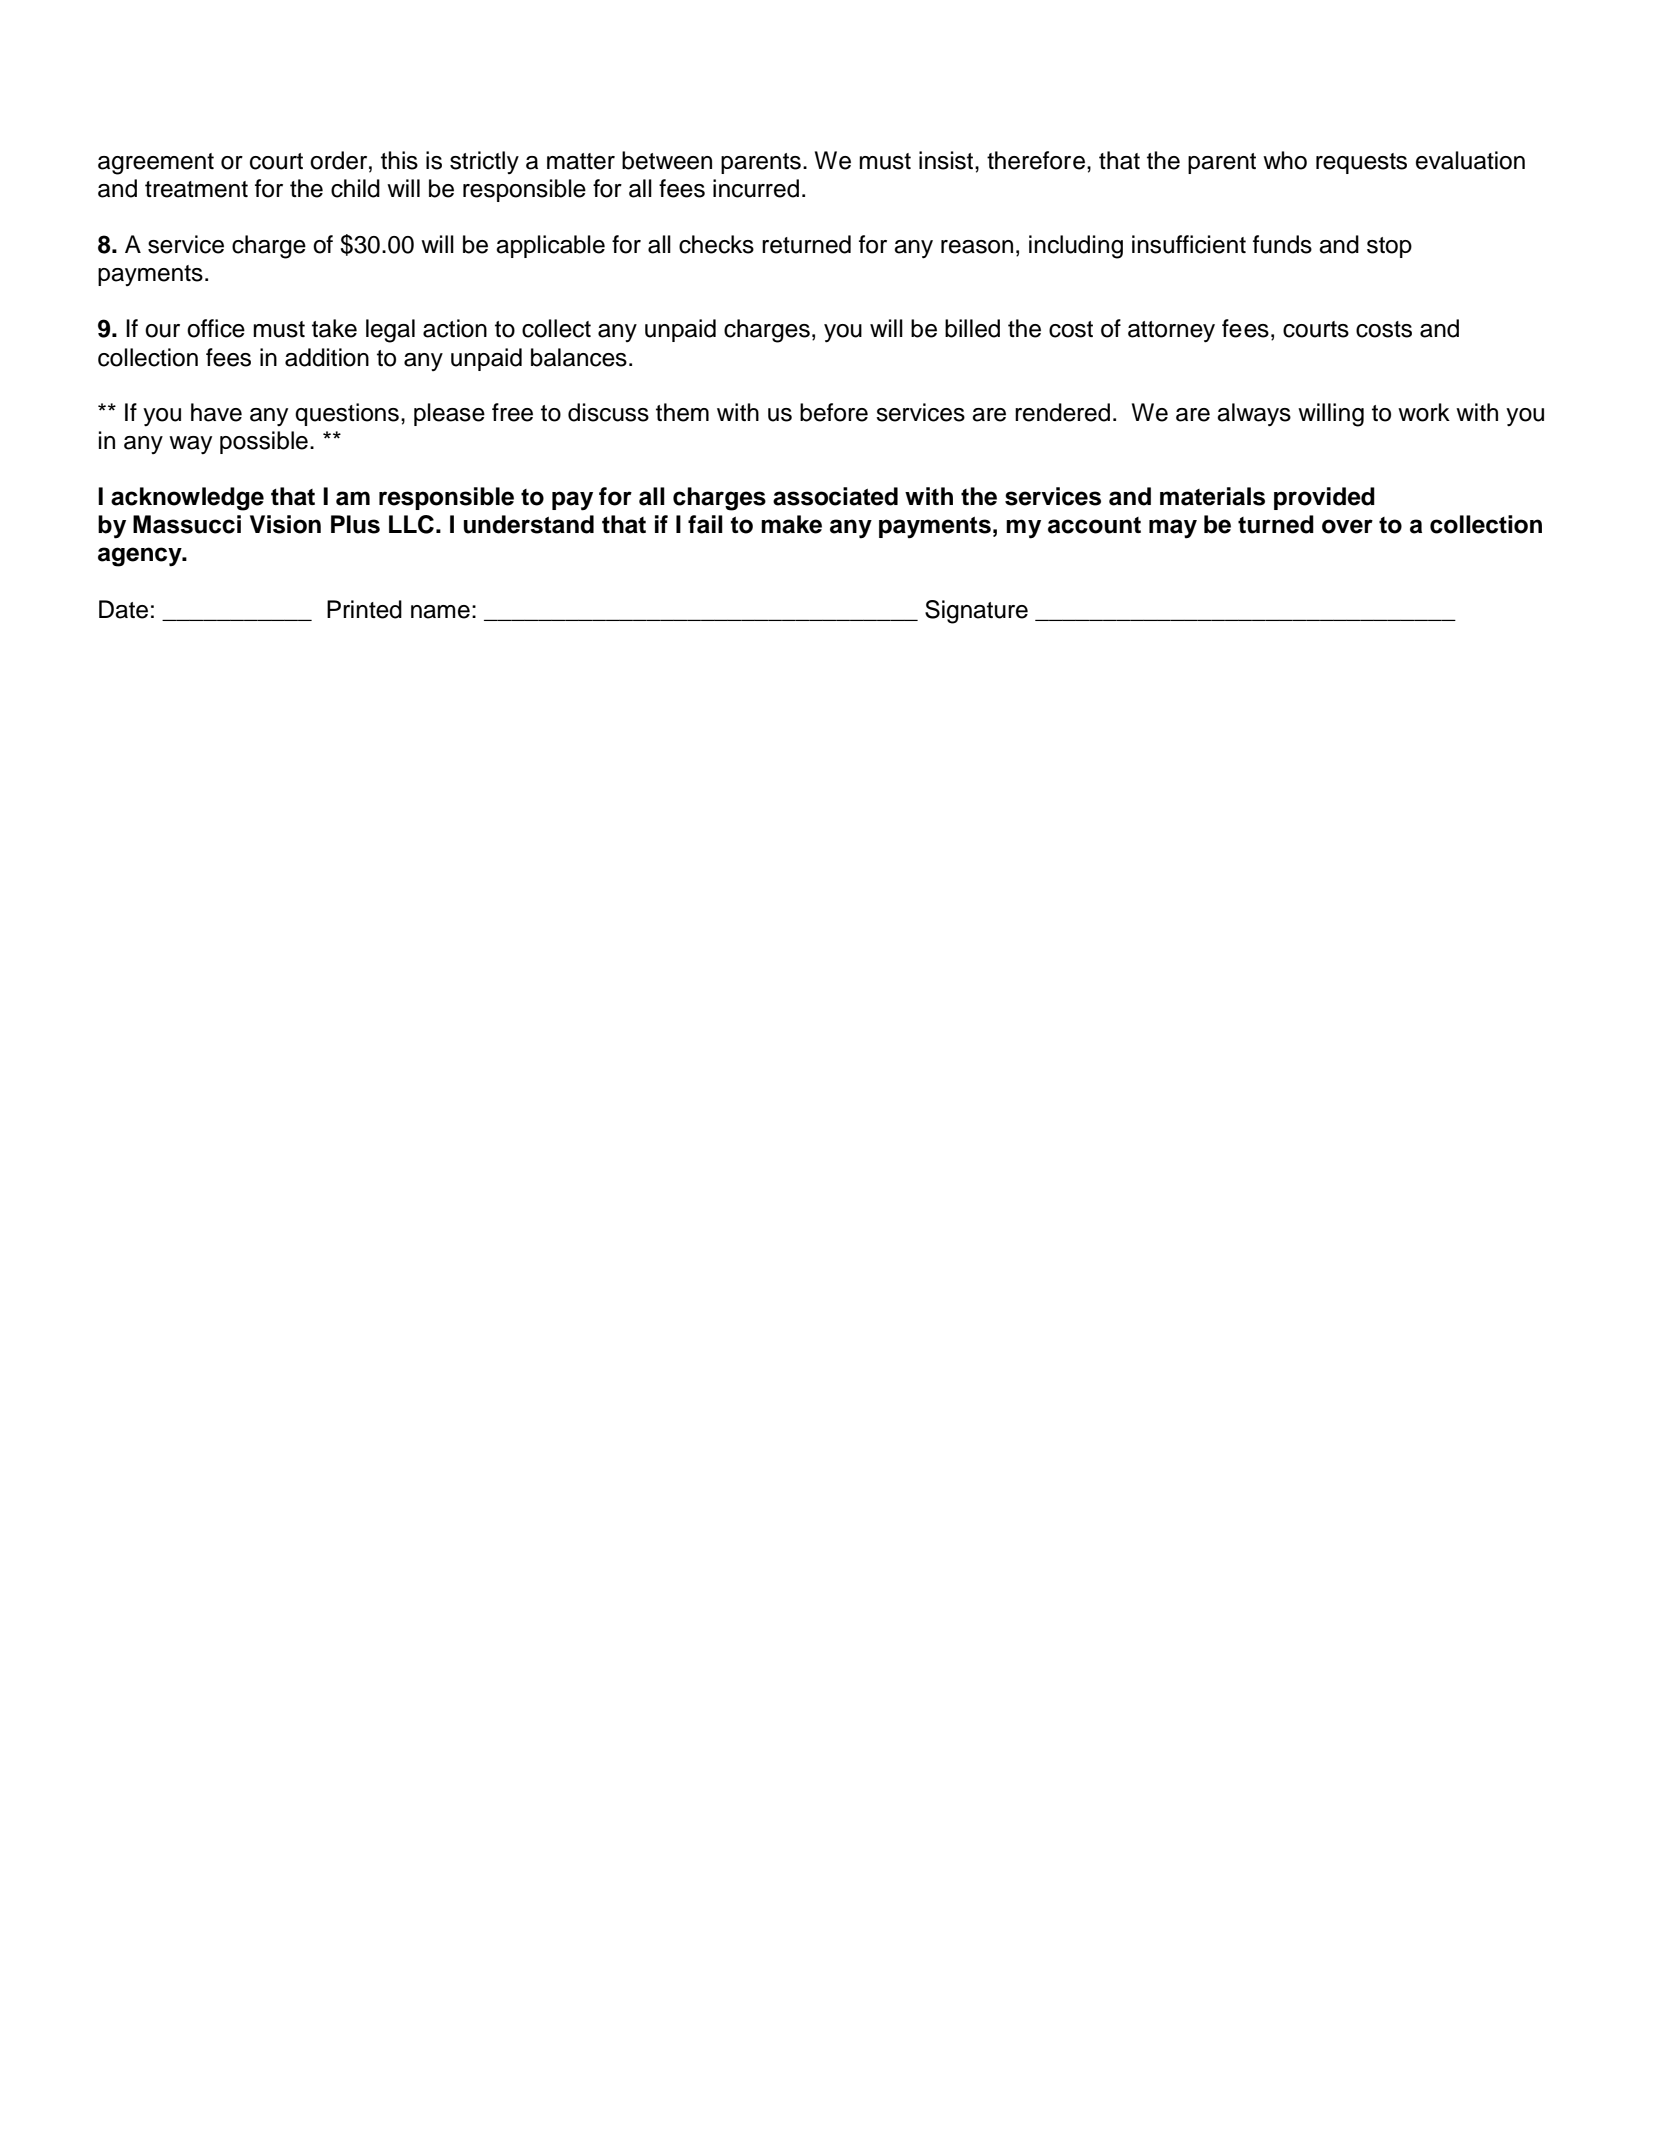 Image resolution: width=1658 pixels, height=2146 pixels. I want to click on Printed, so click(364, 609).
